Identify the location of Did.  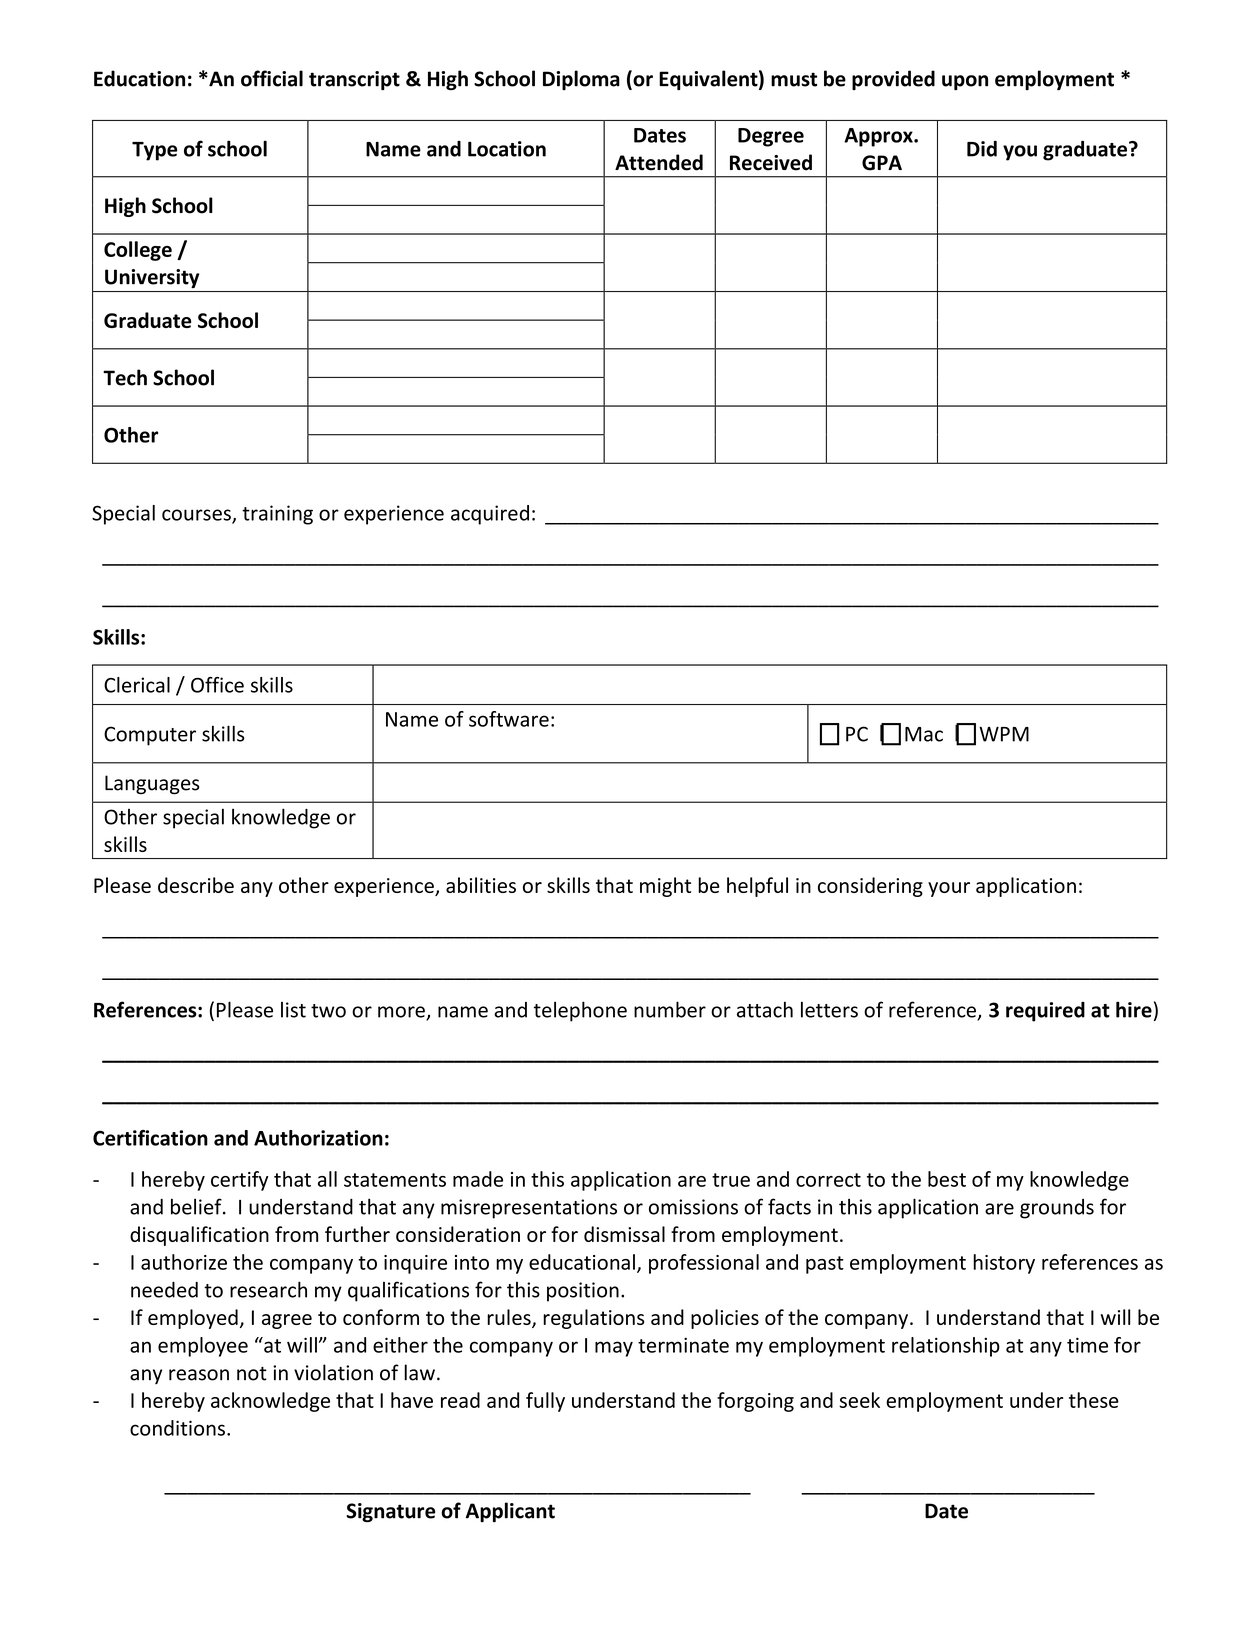
(982, 149).
